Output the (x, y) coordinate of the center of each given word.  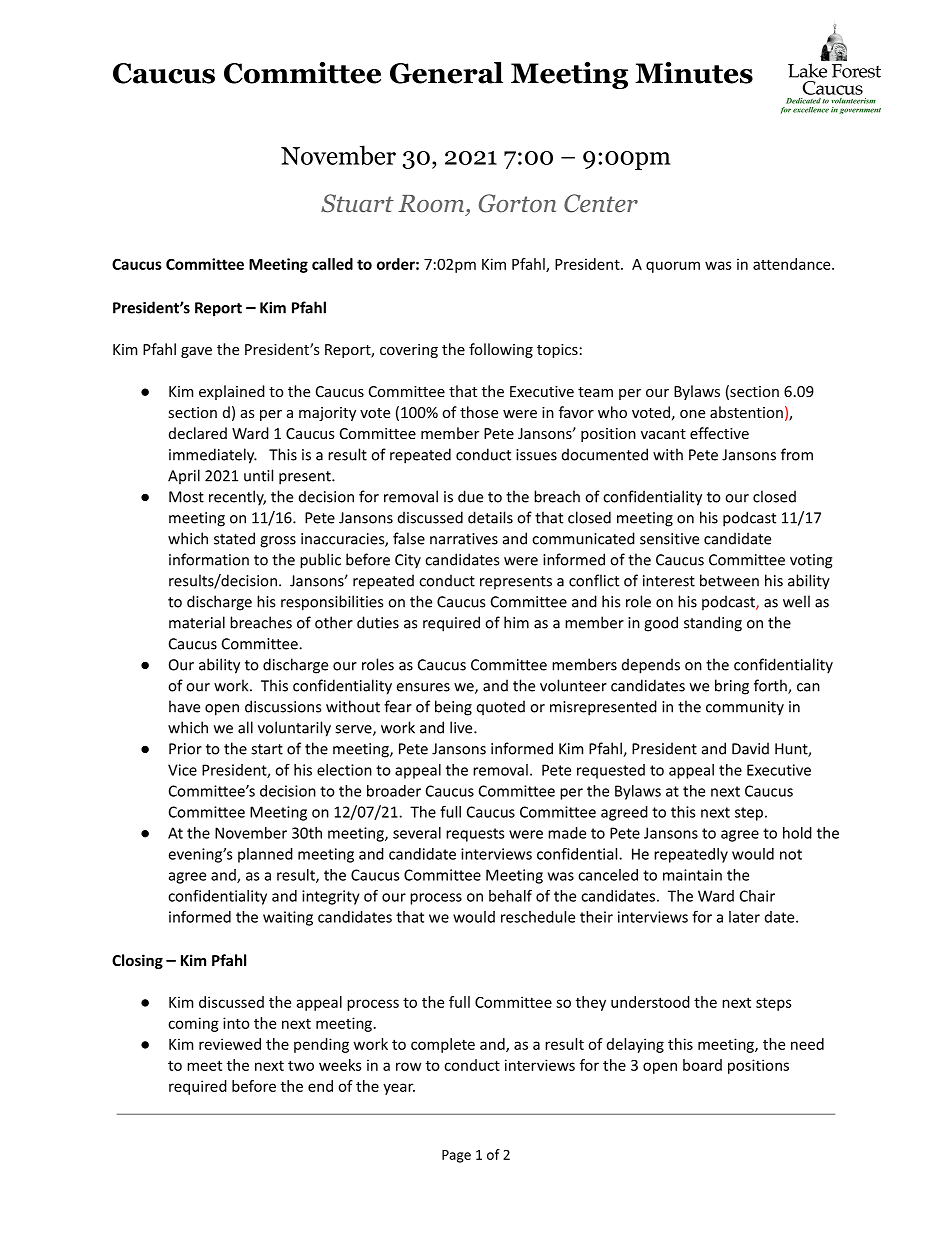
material (197, 622)
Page (456, 1156)
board (702, 1065)
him (516, 622)
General (446, 73)
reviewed (230, 1044)
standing (713, 624)
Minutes (694, 73)
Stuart (357, 203)
